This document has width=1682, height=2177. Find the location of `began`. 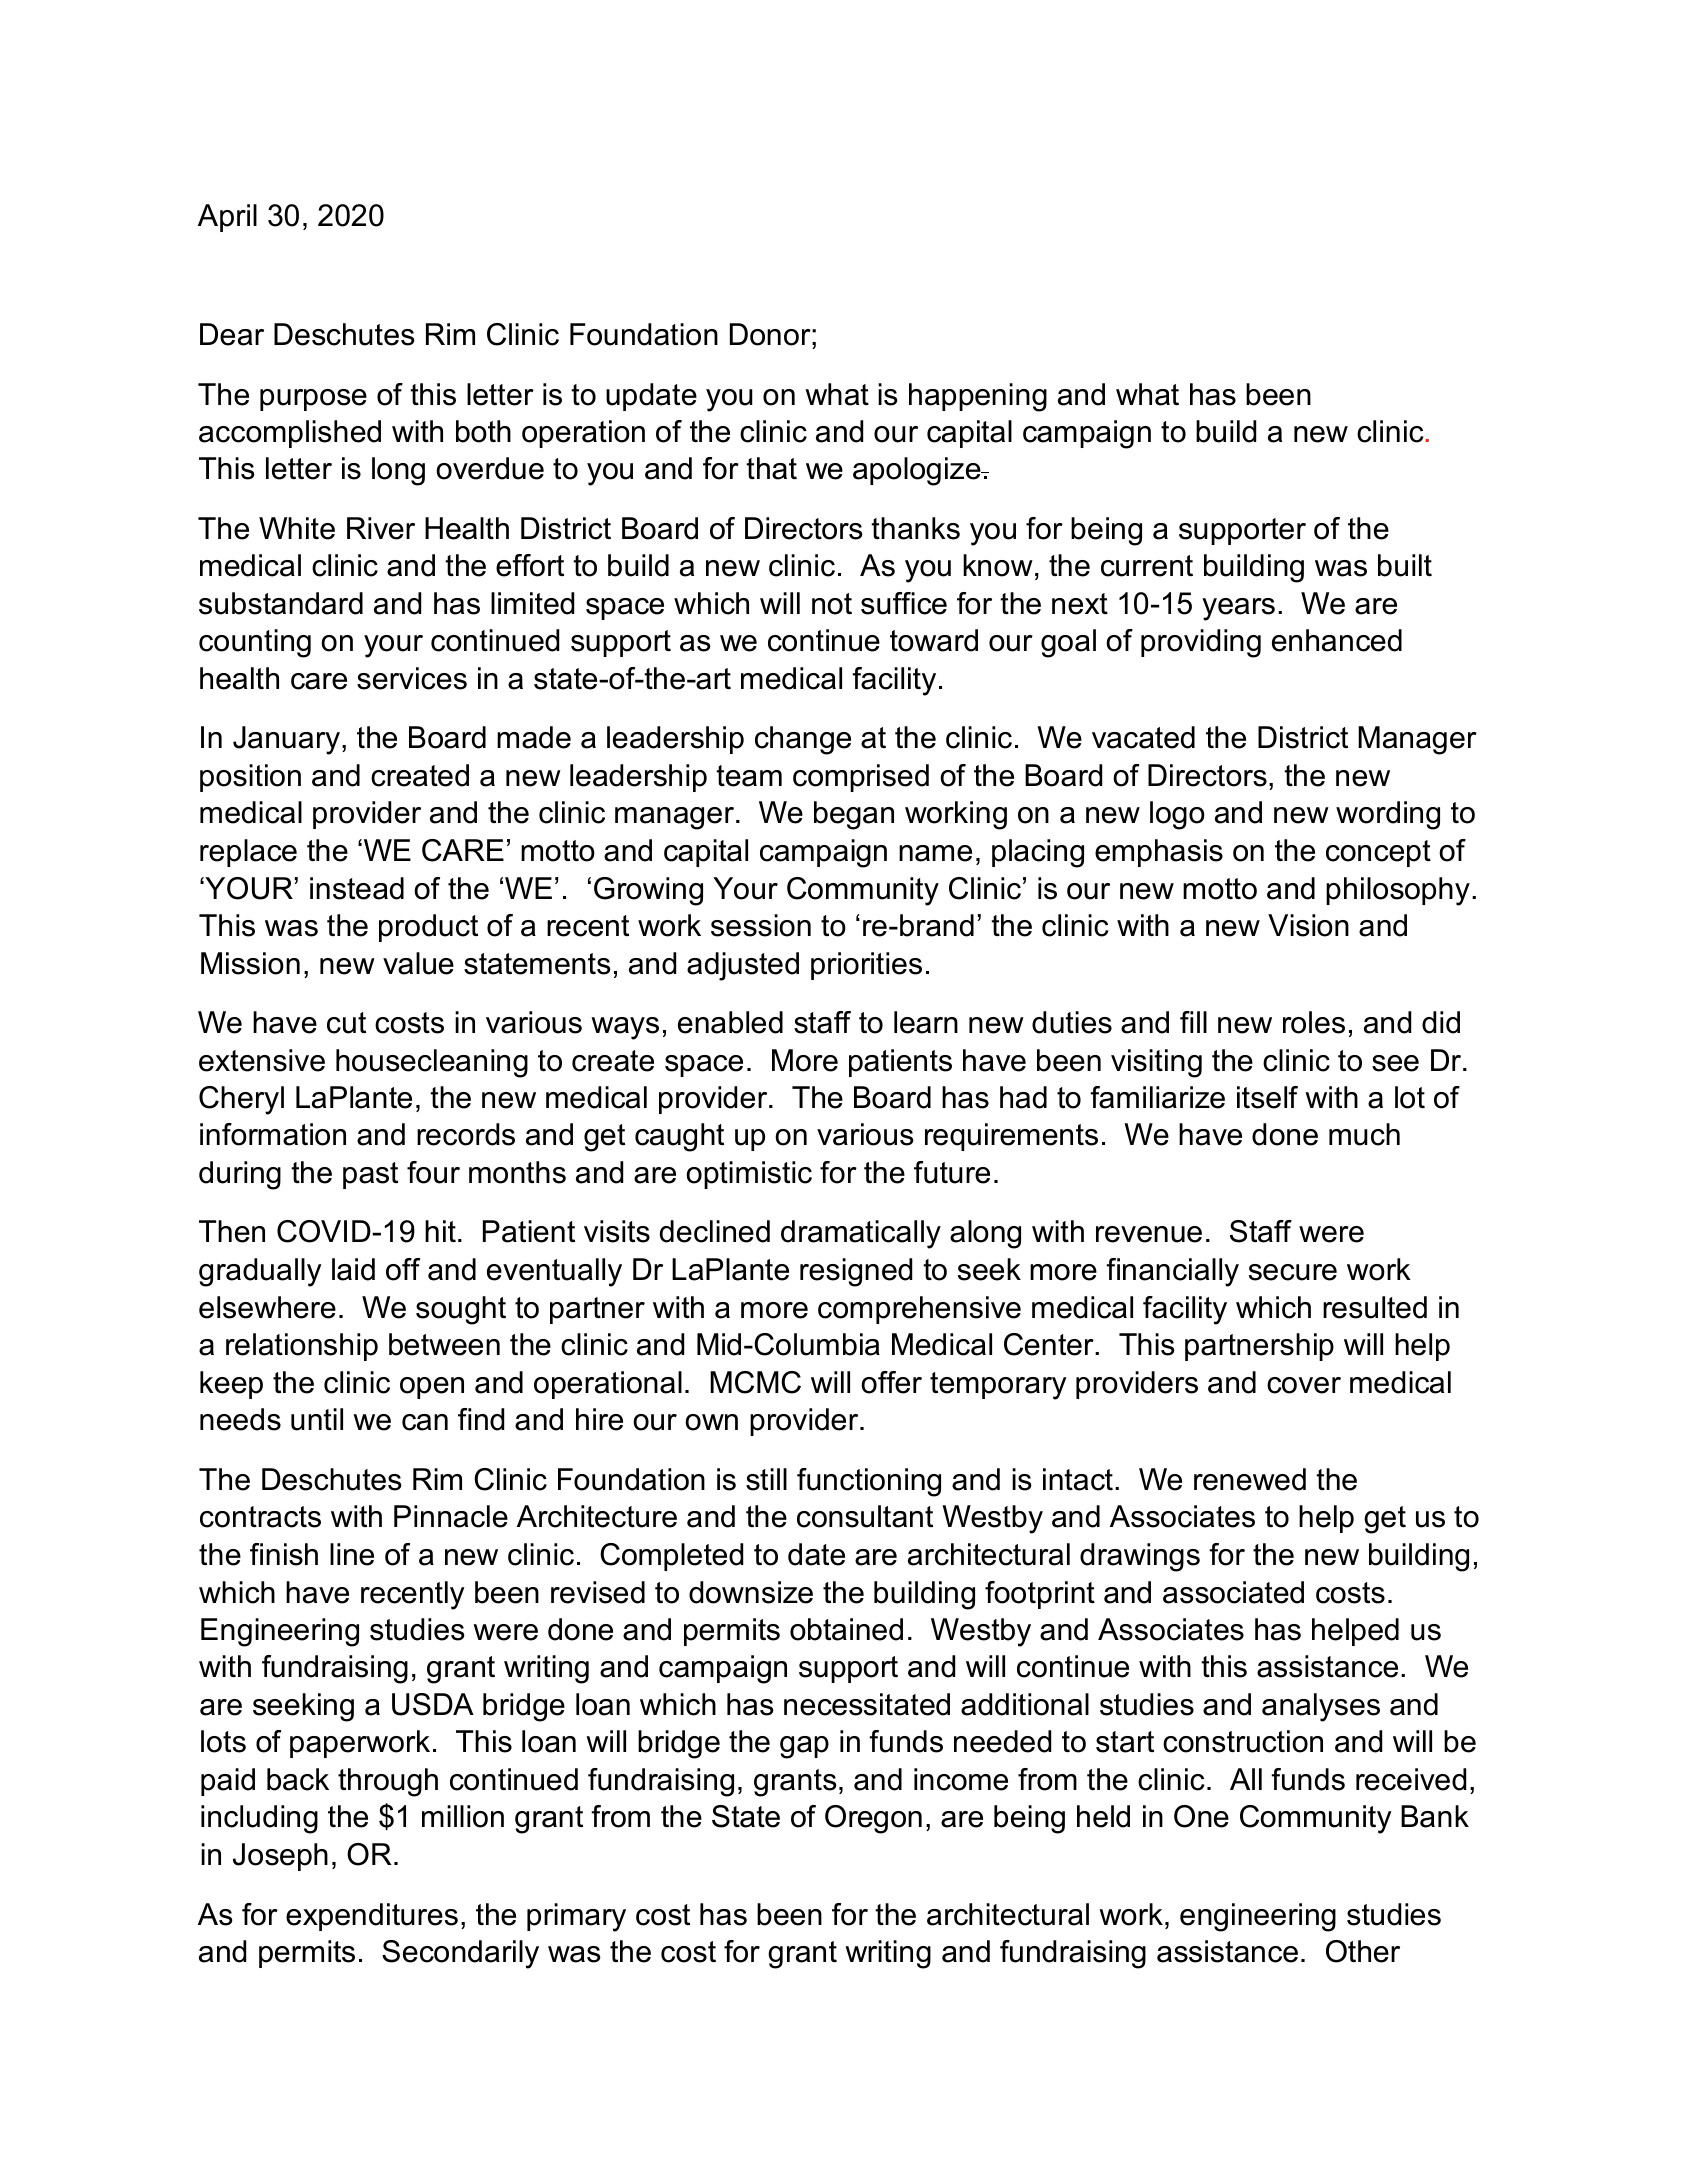

began is located at coordinates (854, 815).
